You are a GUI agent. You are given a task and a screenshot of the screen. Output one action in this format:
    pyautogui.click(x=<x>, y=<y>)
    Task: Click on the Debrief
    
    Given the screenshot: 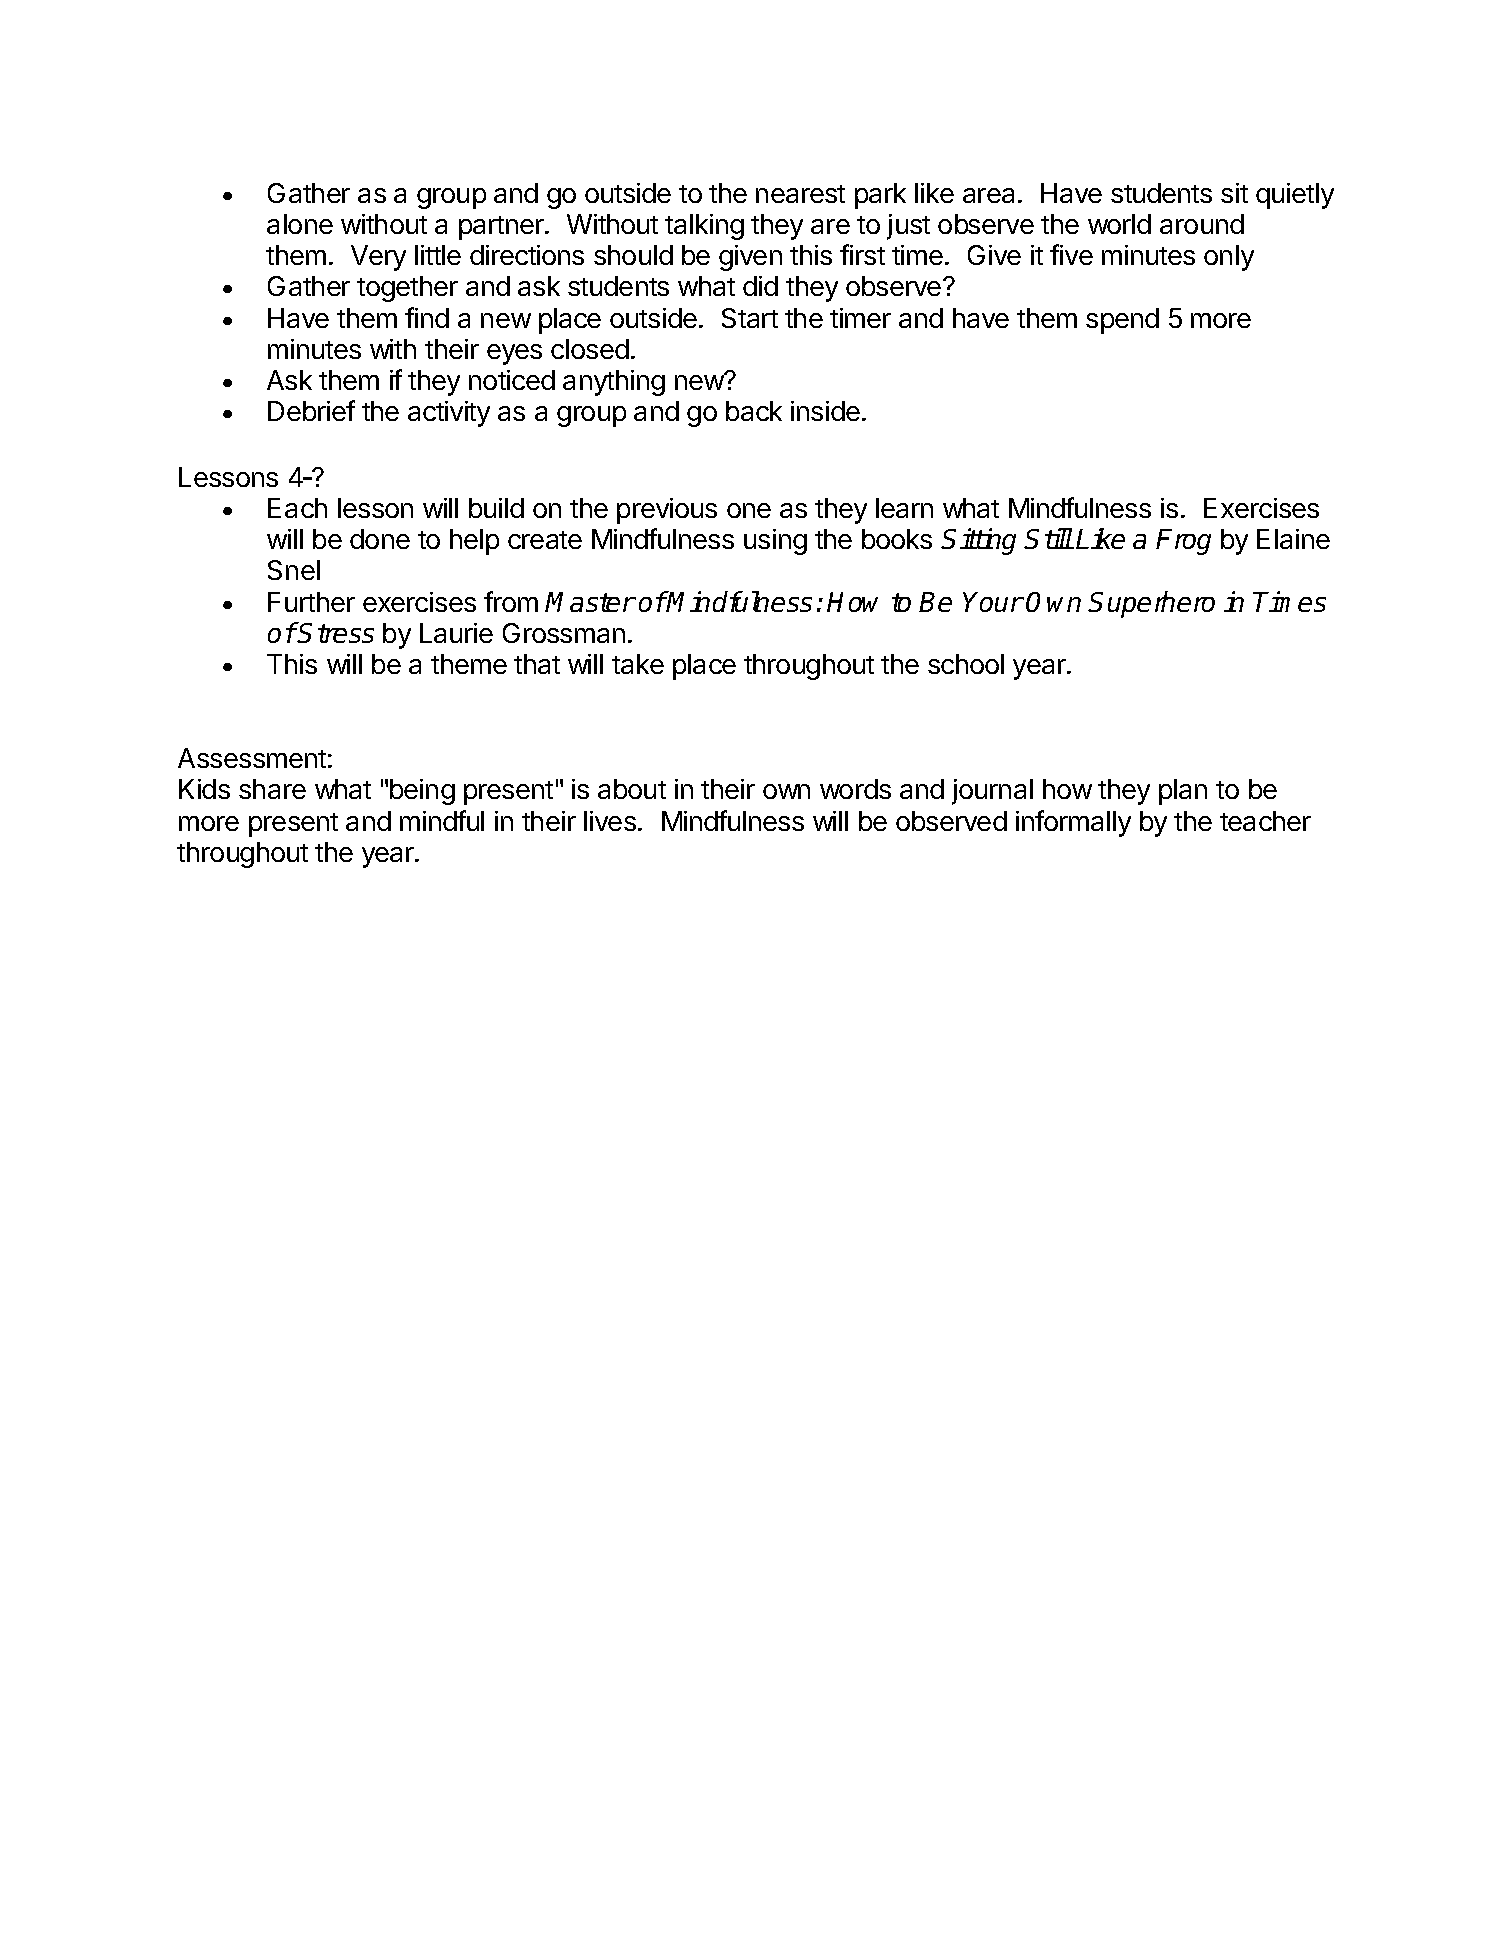 What is the action you would take?
    pyautogui.click(x=311, y=410)
